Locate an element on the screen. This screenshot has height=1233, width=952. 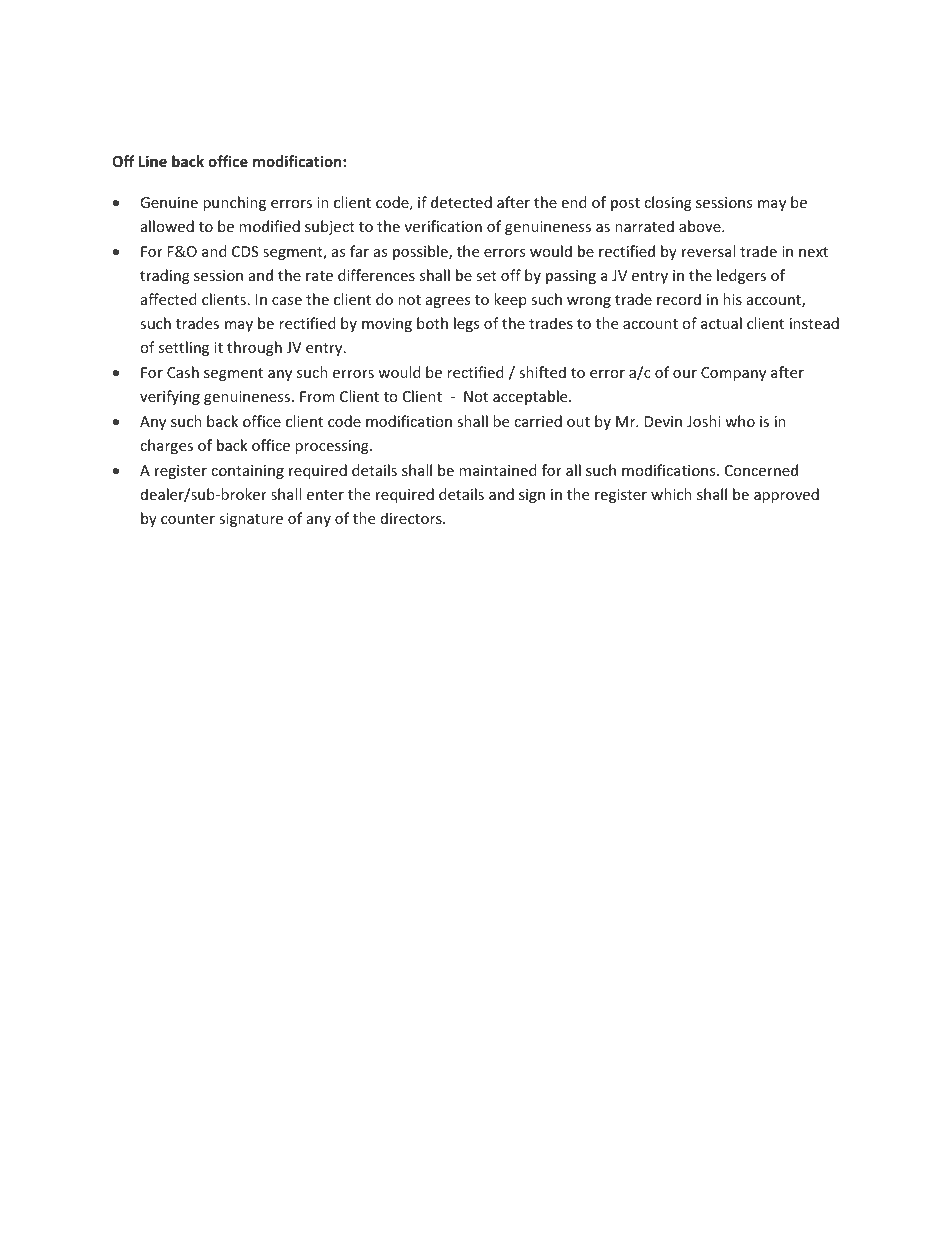
detected is located at coordinates (461, 202).
